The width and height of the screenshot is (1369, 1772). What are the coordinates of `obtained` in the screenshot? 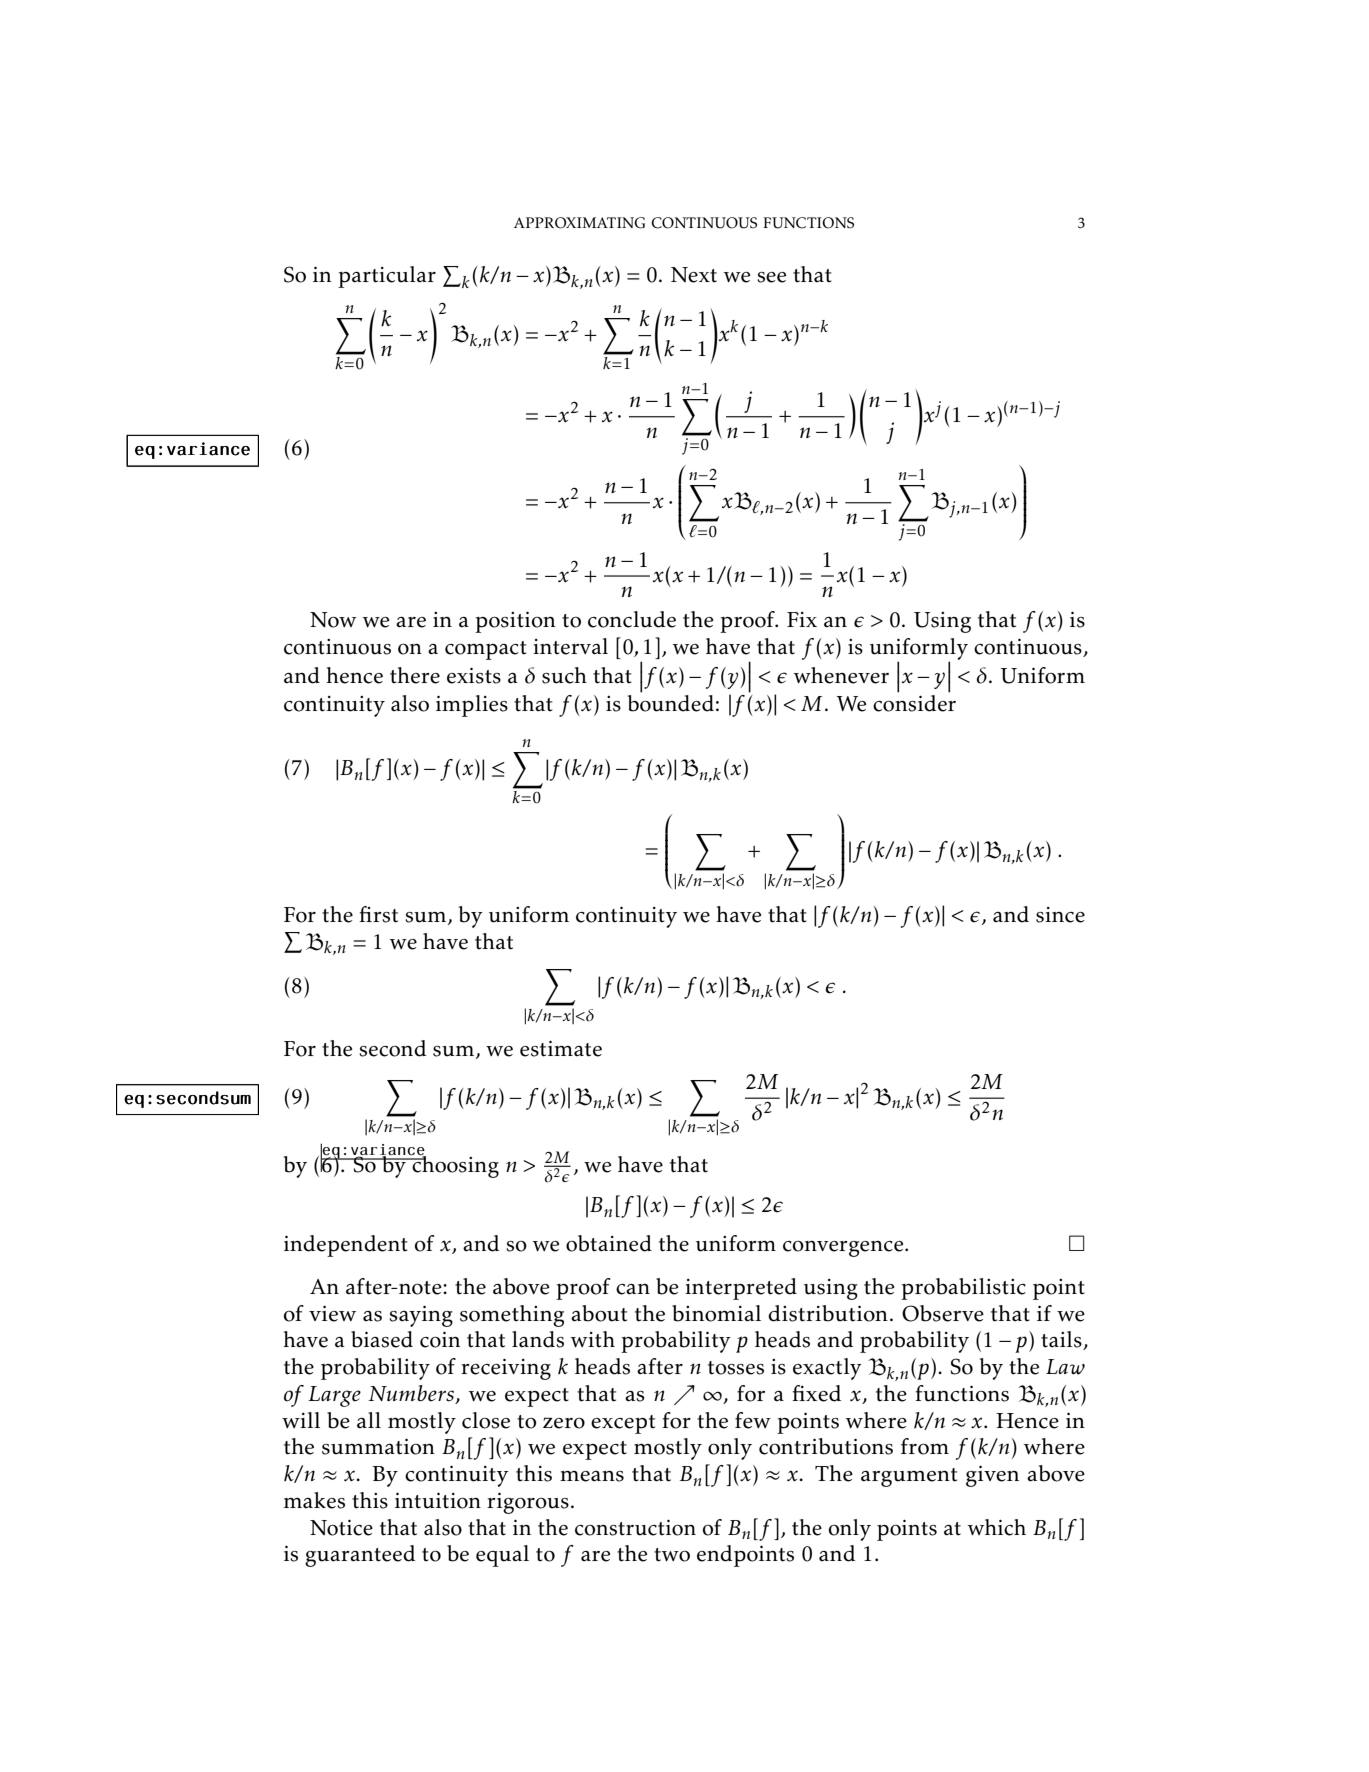 It's located at (609, 1243).
